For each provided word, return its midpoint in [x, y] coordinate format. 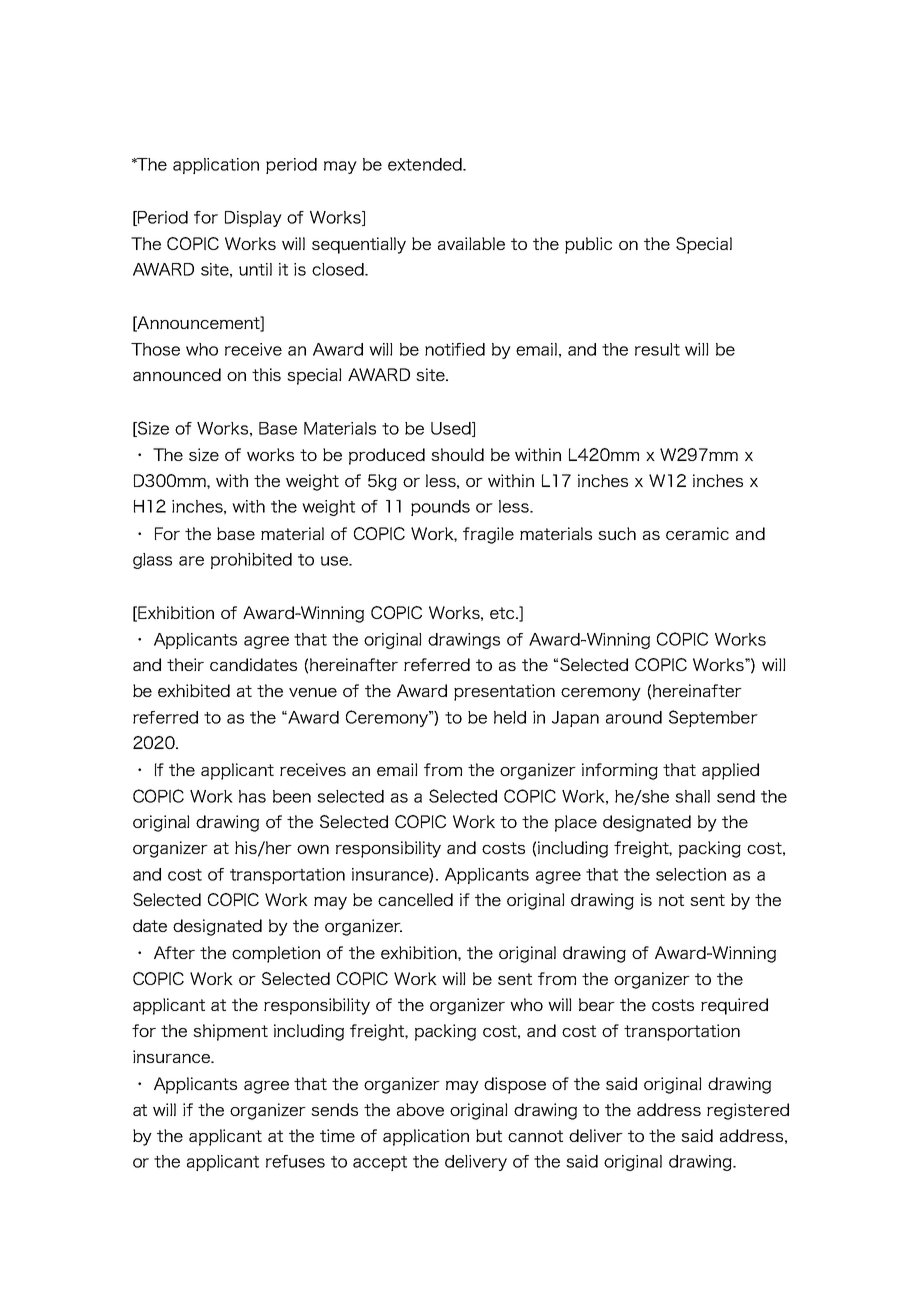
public [588, 245]
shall [692, 796]
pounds [440, 508]
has [252, 796]
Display [253, 219]
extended [426, 164]
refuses [295, 1161]
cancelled [415, 899]
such [617, 533]
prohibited [251, 561]
